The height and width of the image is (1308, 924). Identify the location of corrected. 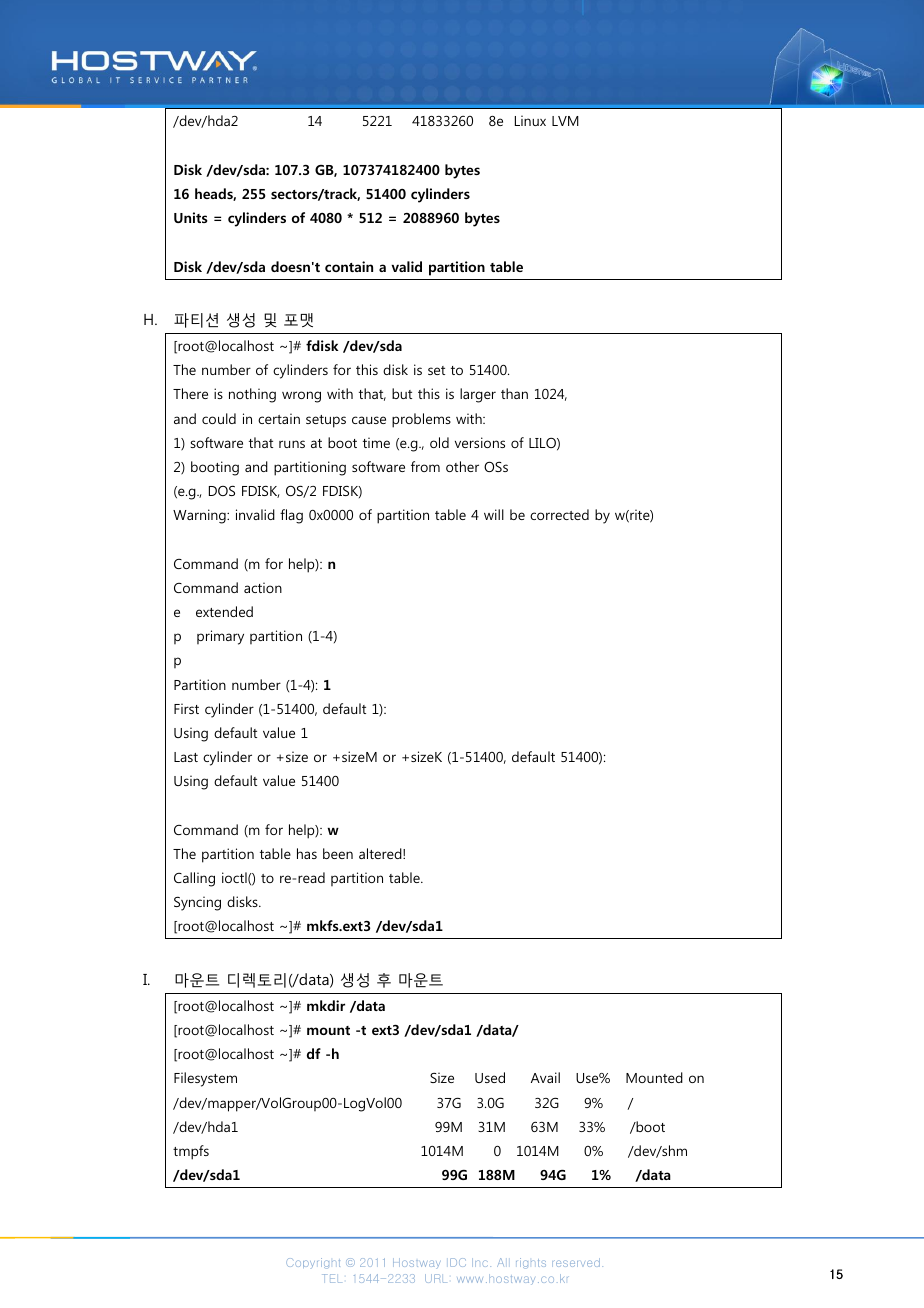
(559, 514).
